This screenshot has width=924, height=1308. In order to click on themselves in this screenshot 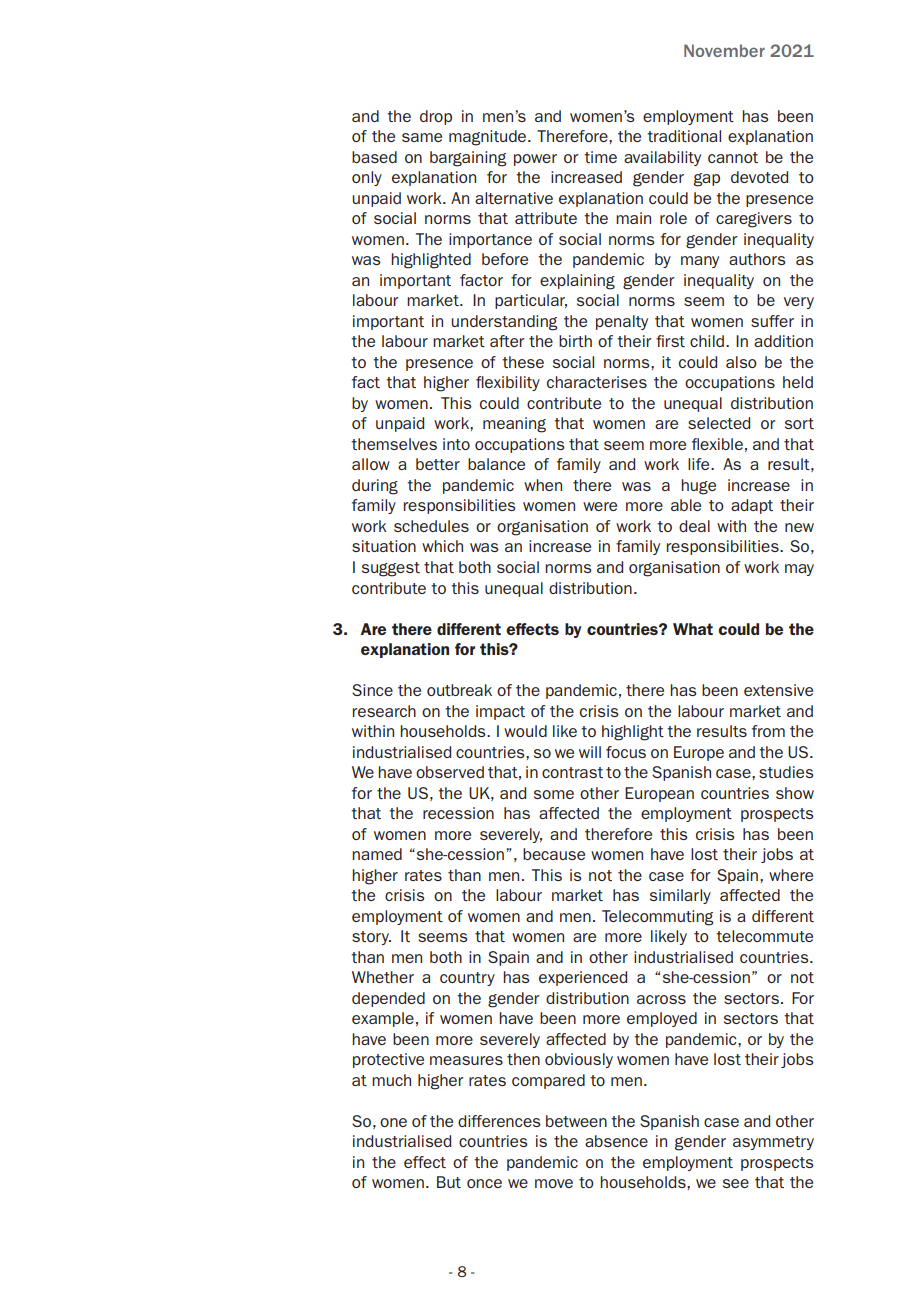, I will do `click(394, 444)`.
